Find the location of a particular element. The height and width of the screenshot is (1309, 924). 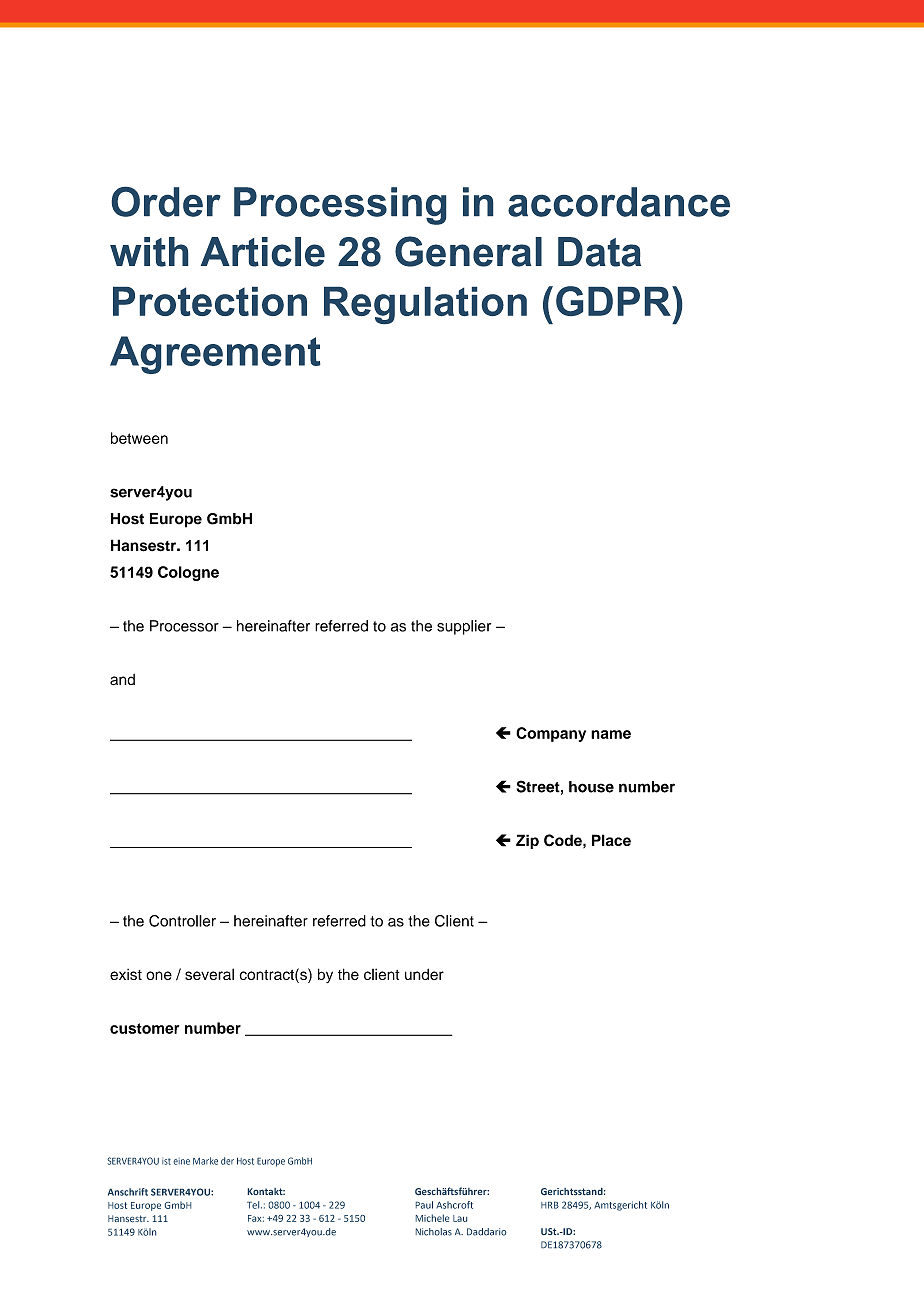

Processing is located at coordinates (340, 206).
